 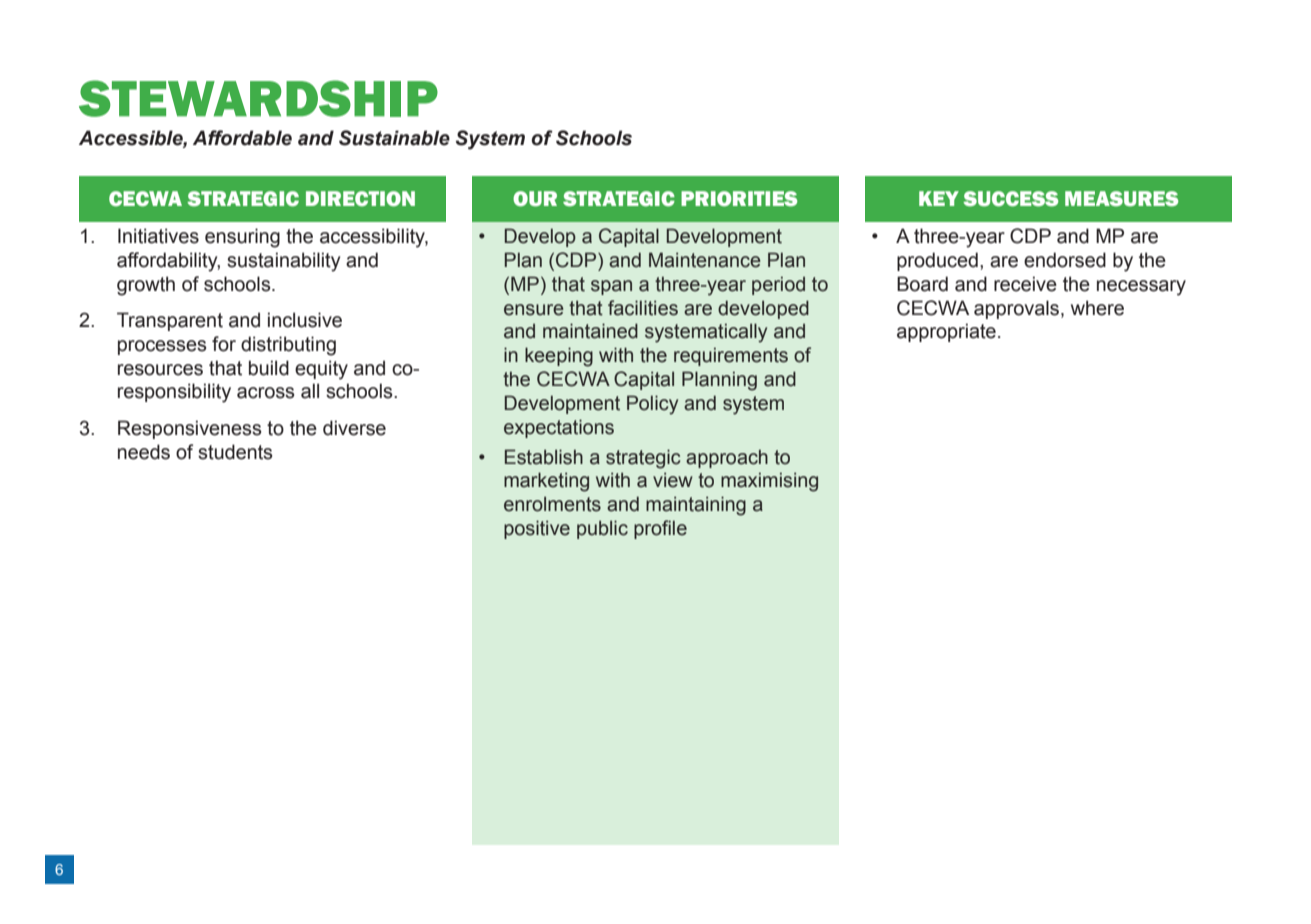 I want to click on approvals, so click(x=1016, y=309).
